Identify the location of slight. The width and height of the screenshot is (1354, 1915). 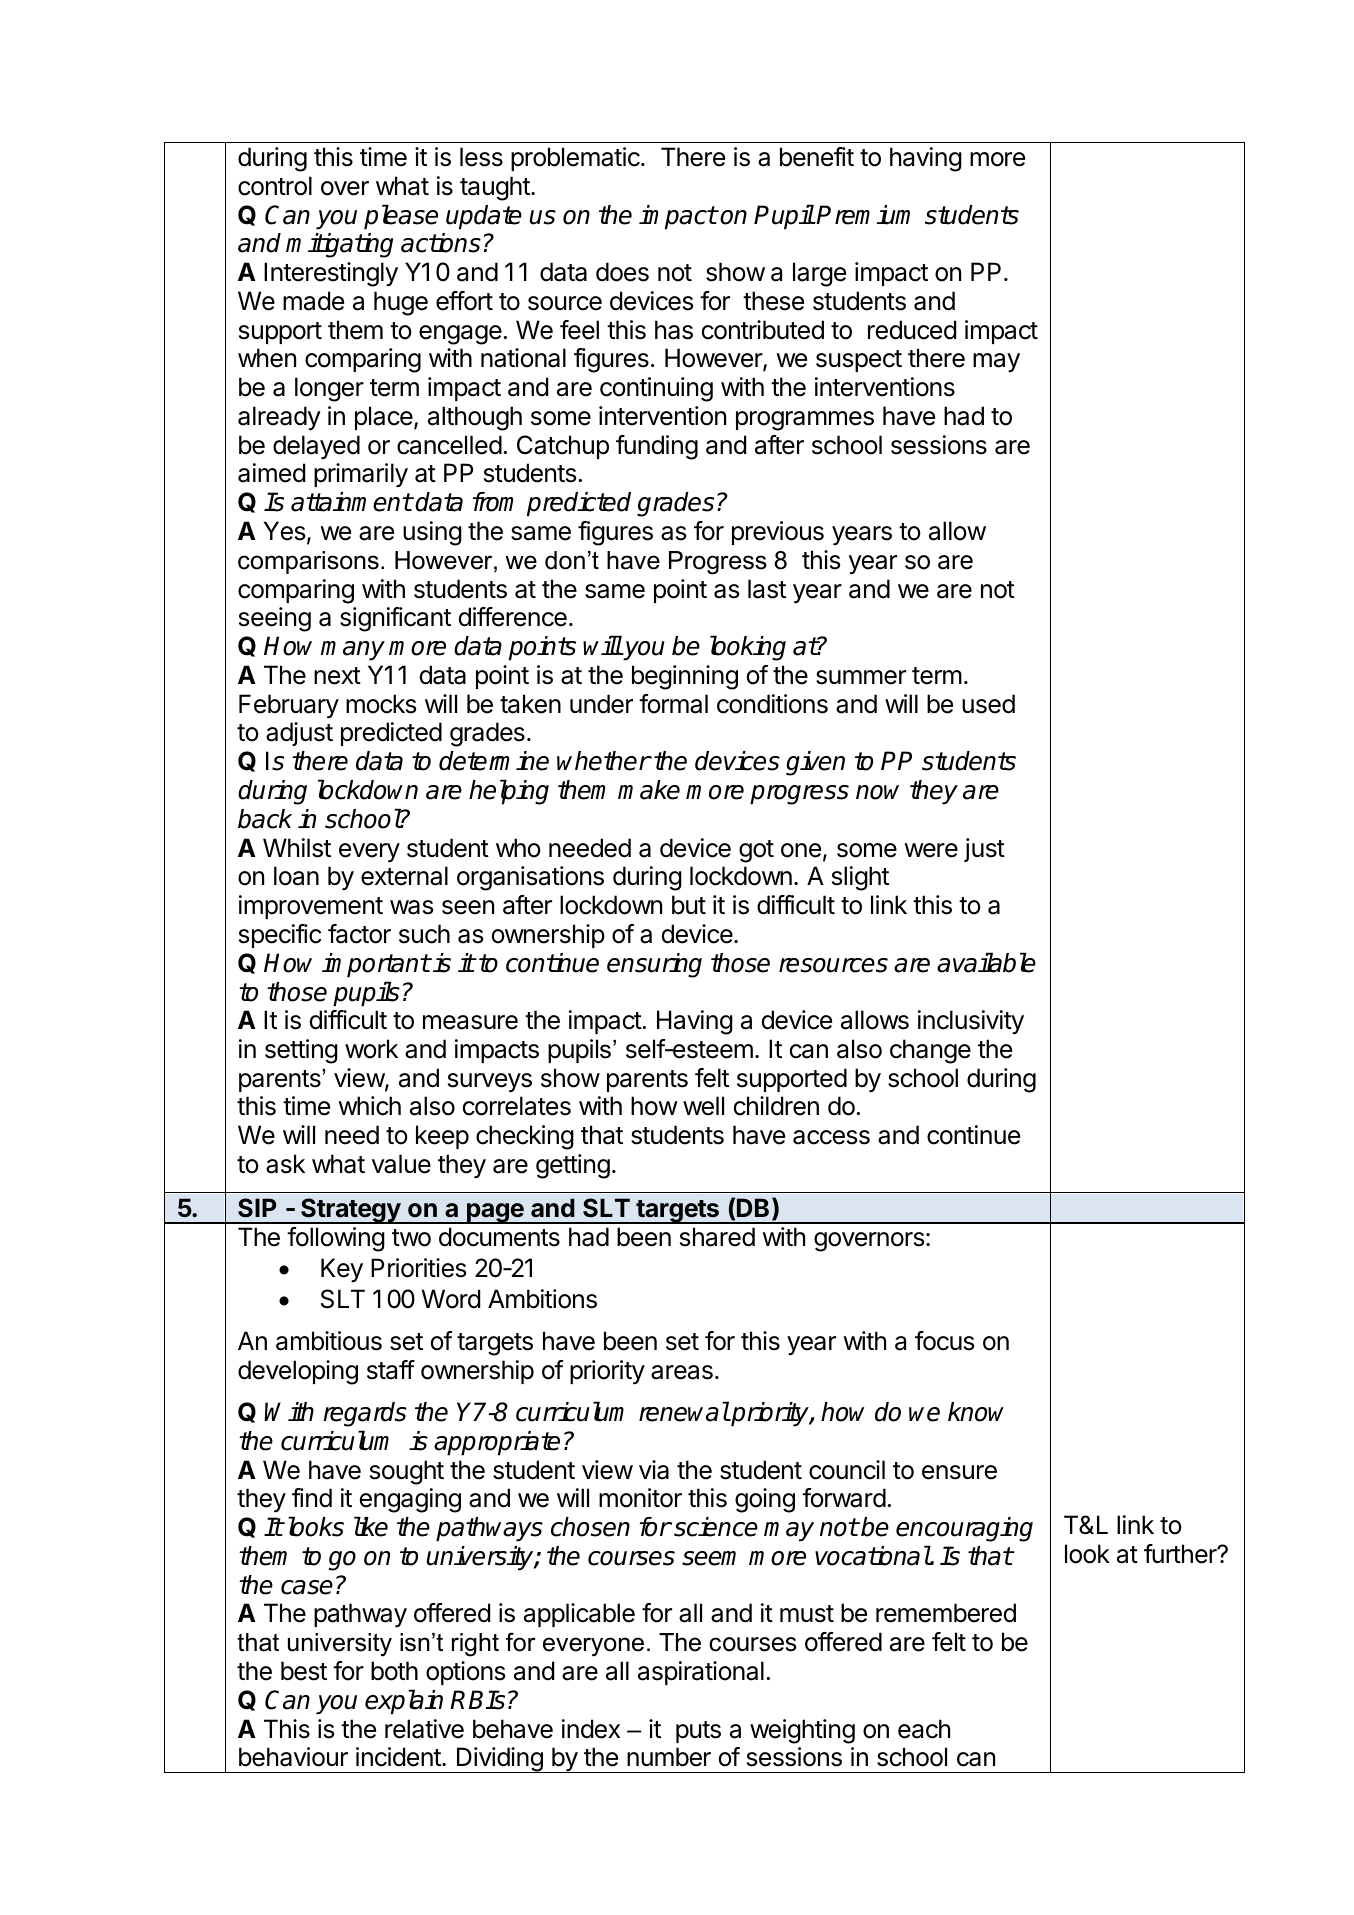
(860, 878).
